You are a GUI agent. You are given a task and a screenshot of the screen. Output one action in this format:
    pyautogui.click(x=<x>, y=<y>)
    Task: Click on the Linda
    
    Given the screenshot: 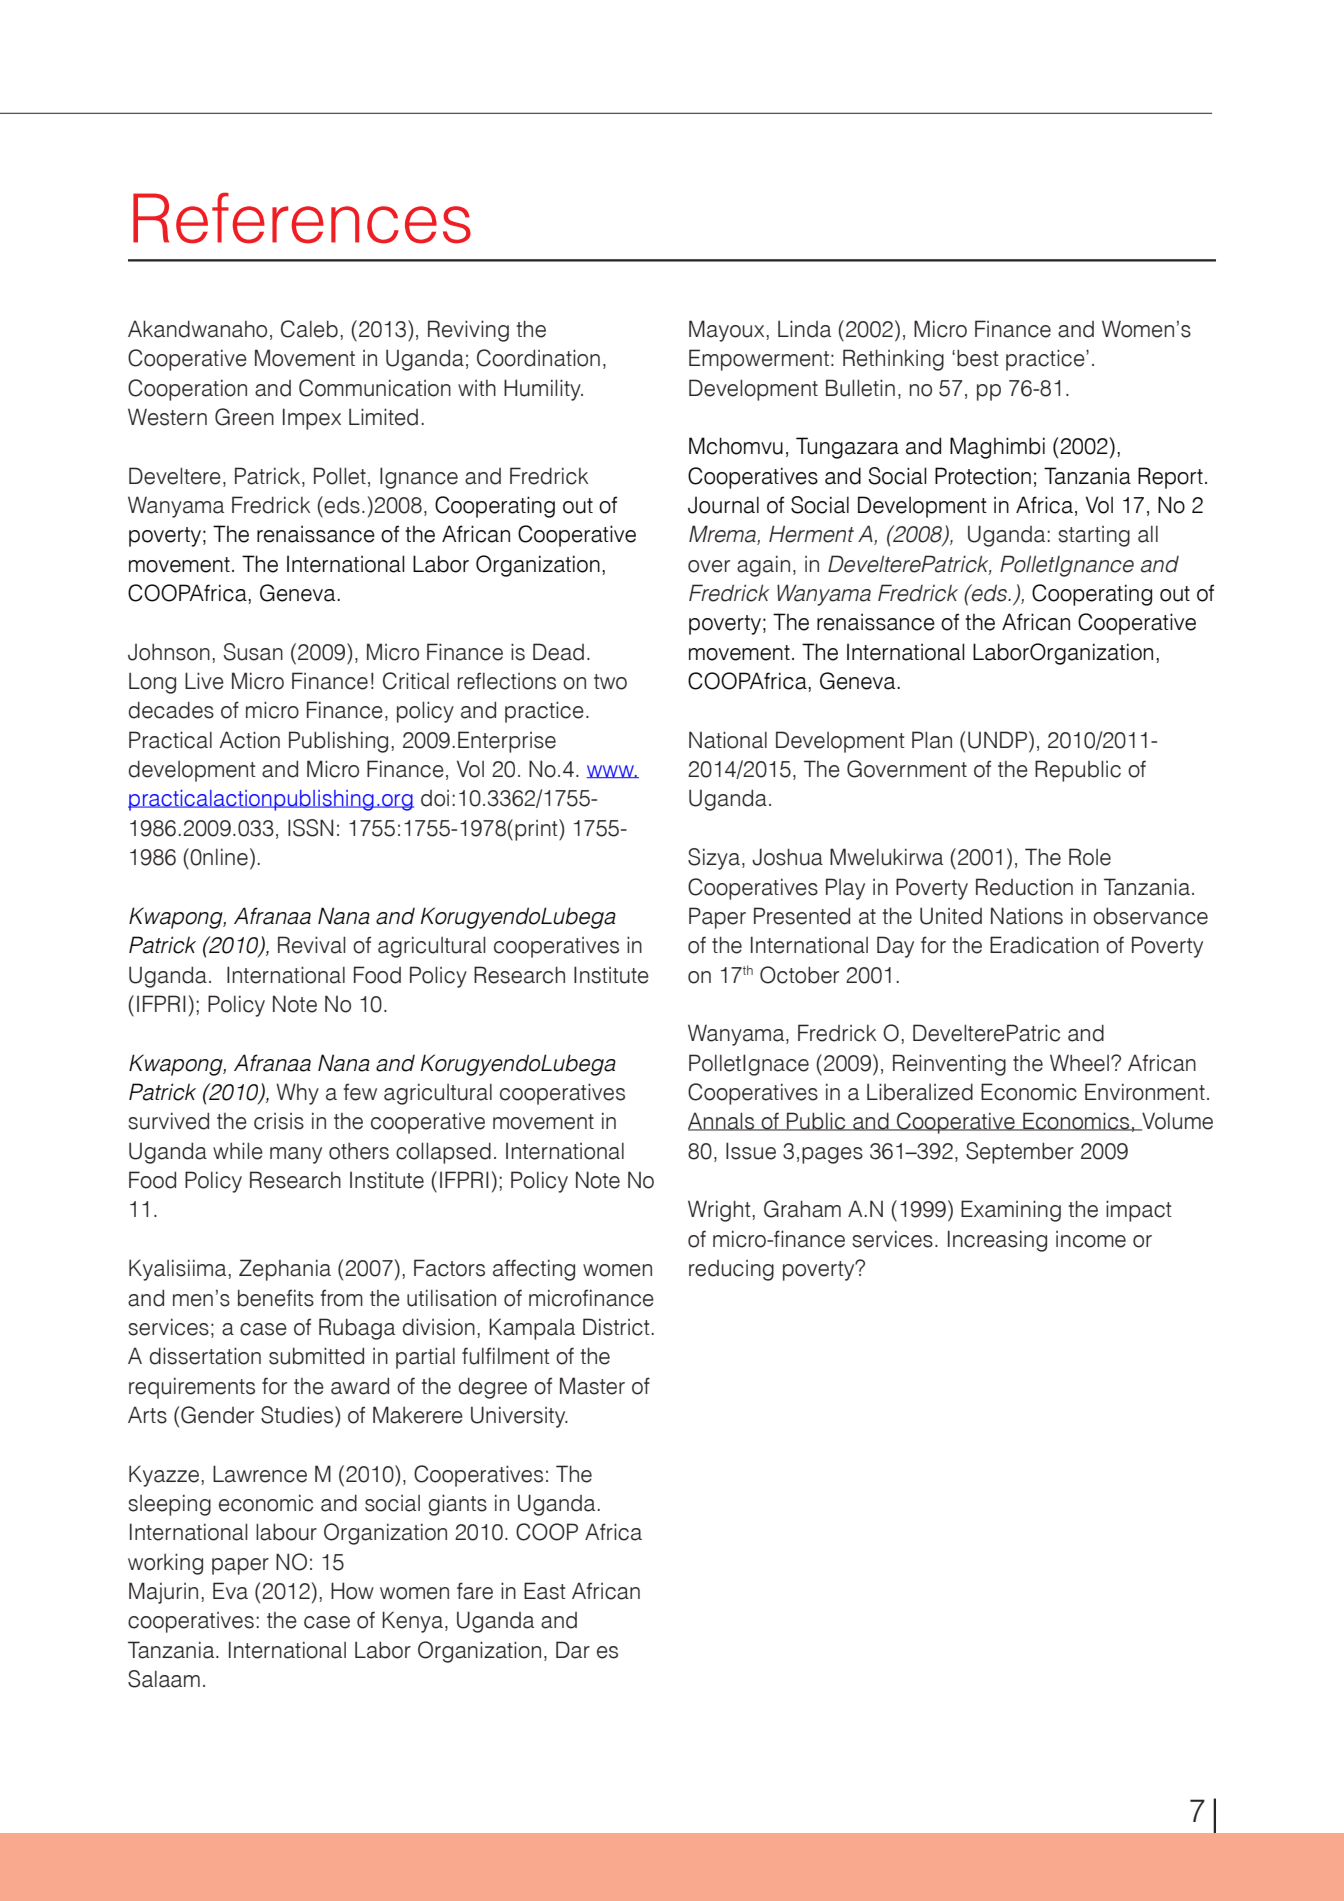 What is the action you would take?
    pyautogui.click(x=804, y=329)
